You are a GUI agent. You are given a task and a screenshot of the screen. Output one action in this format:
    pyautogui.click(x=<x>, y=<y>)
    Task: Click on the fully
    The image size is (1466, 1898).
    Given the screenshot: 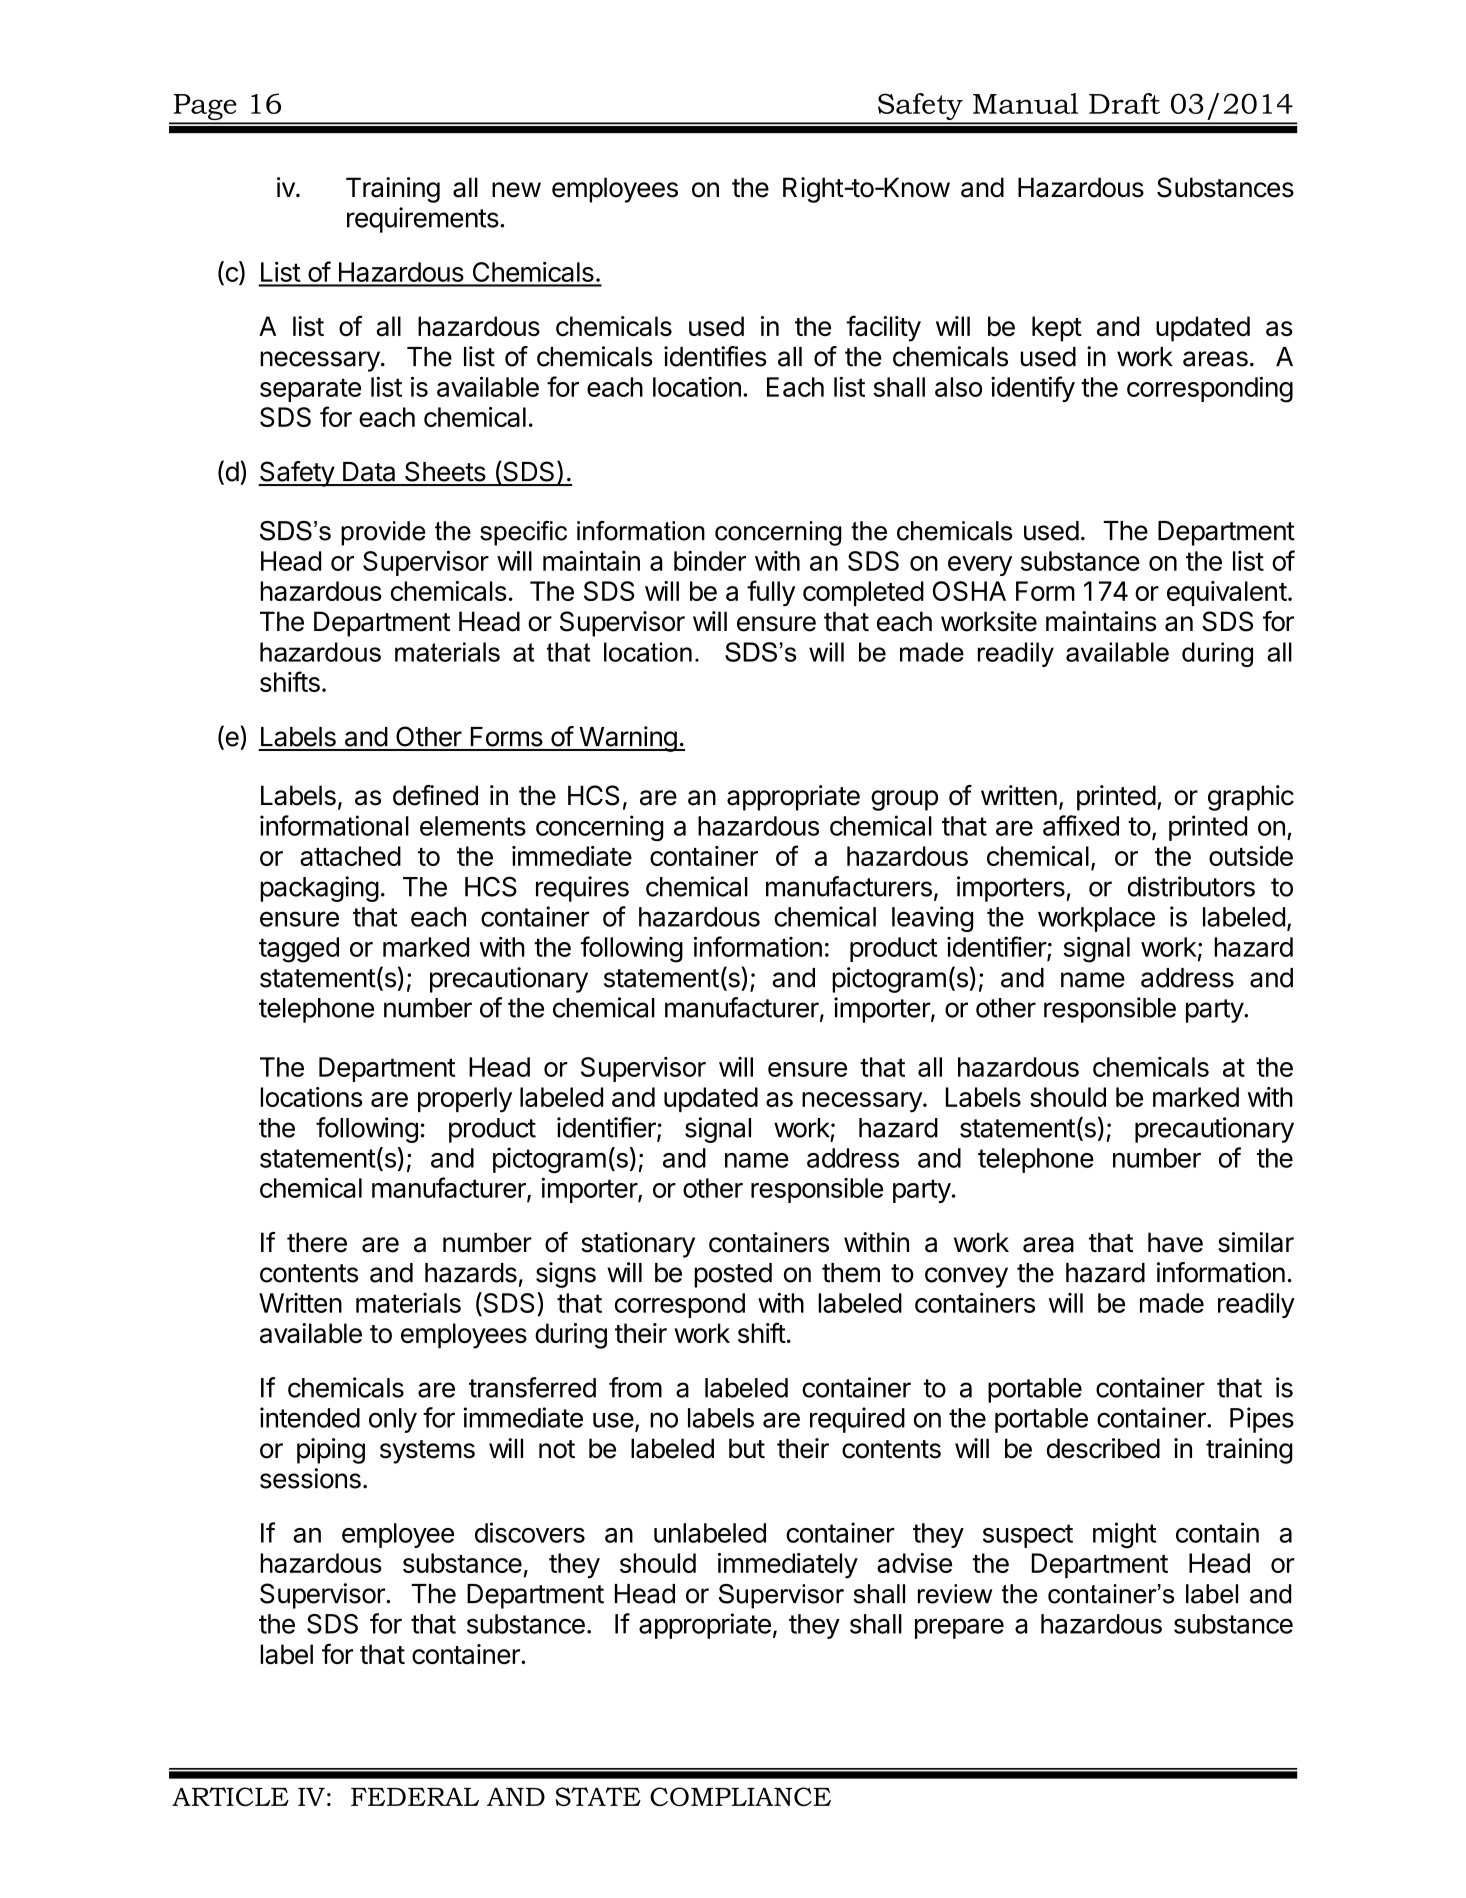 What is the action you would take?
    pyautogui.click(x=771, y=593)
